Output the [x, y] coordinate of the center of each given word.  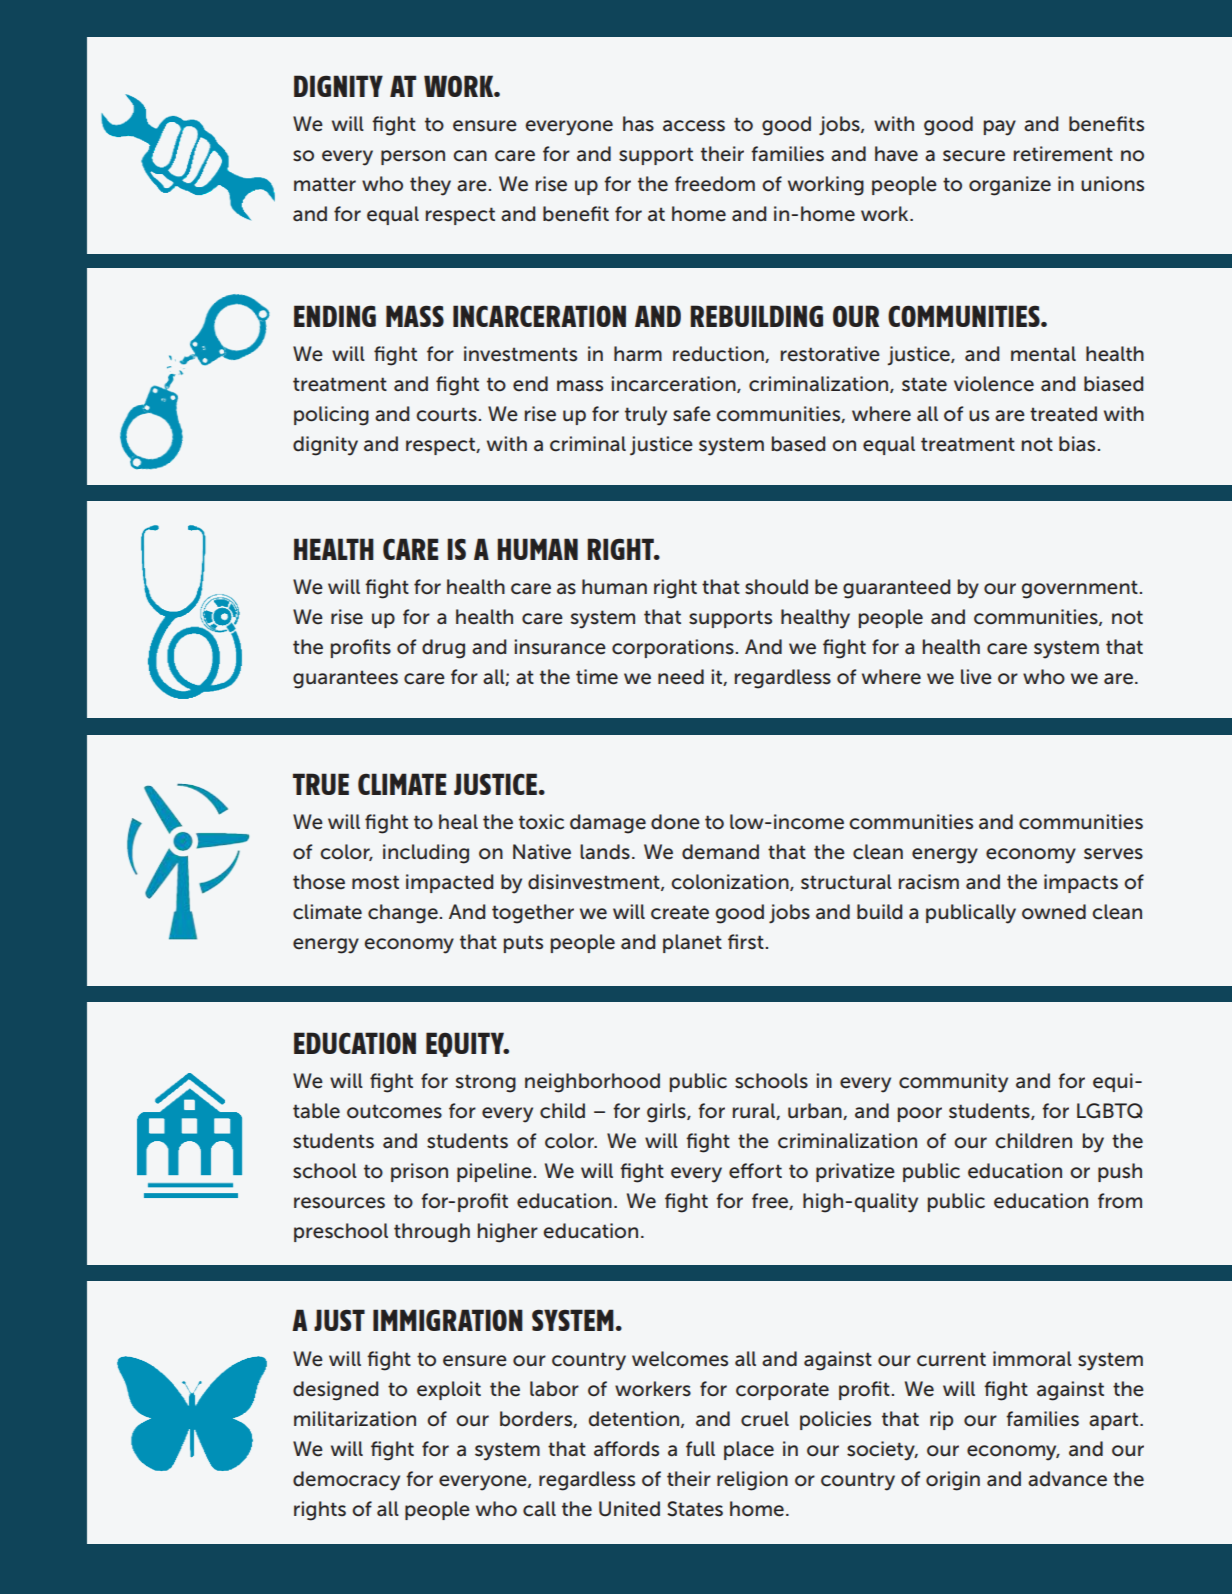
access [694, 126]
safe [692, 414]
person [413, 157]
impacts [1081, 883]
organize [1010, 186]
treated [1063, 414]
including [426, 854]
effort [755, 1171]
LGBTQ [1110, 1111]
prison [419, 1172]
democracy [346, 1481]
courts [446, 414]
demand [720, 852]
